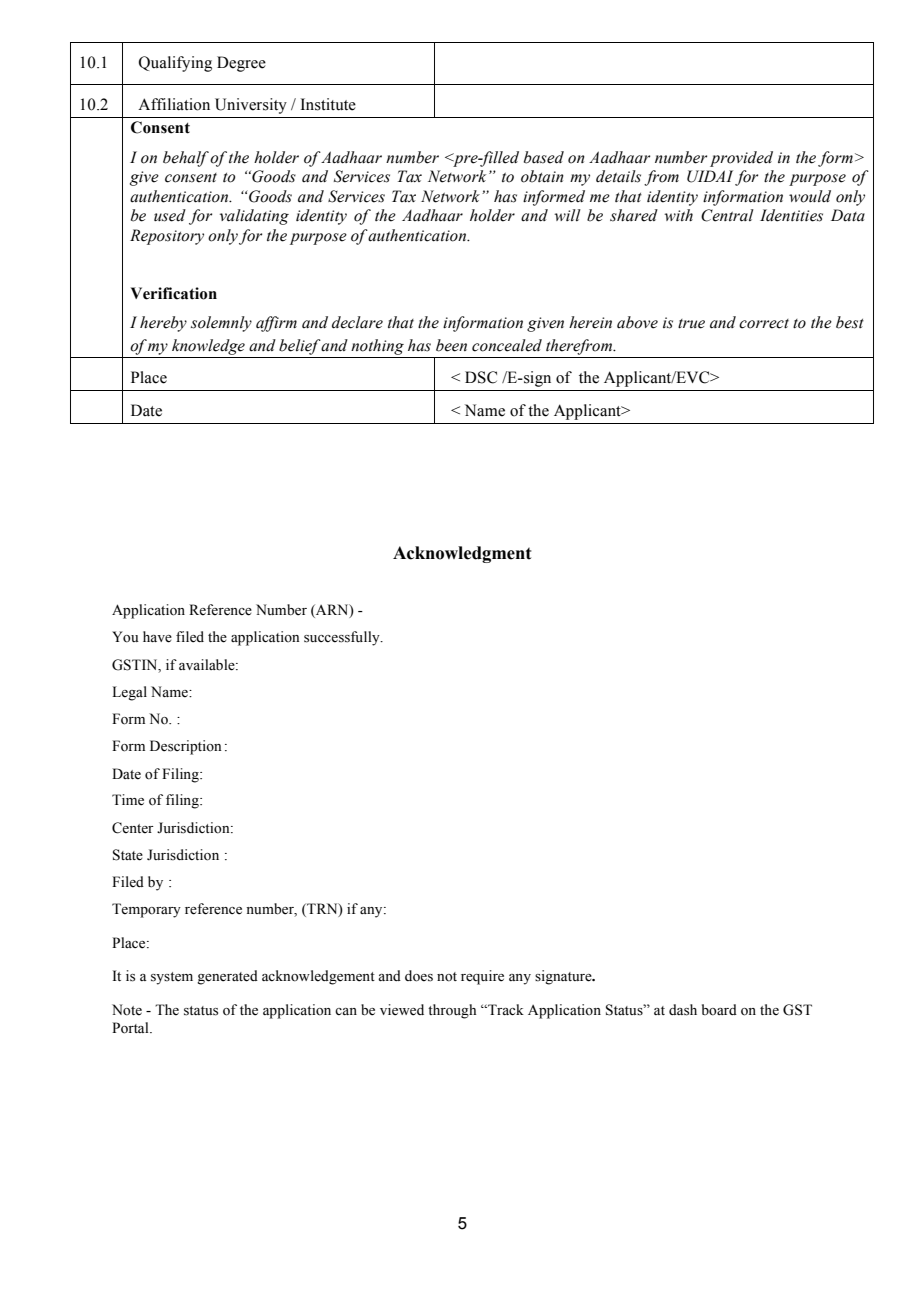 This image has width=924, height=1308. What do you see at coordinates (741, 159) in the image?
I see `provided` at bounding box center [741, 159].
